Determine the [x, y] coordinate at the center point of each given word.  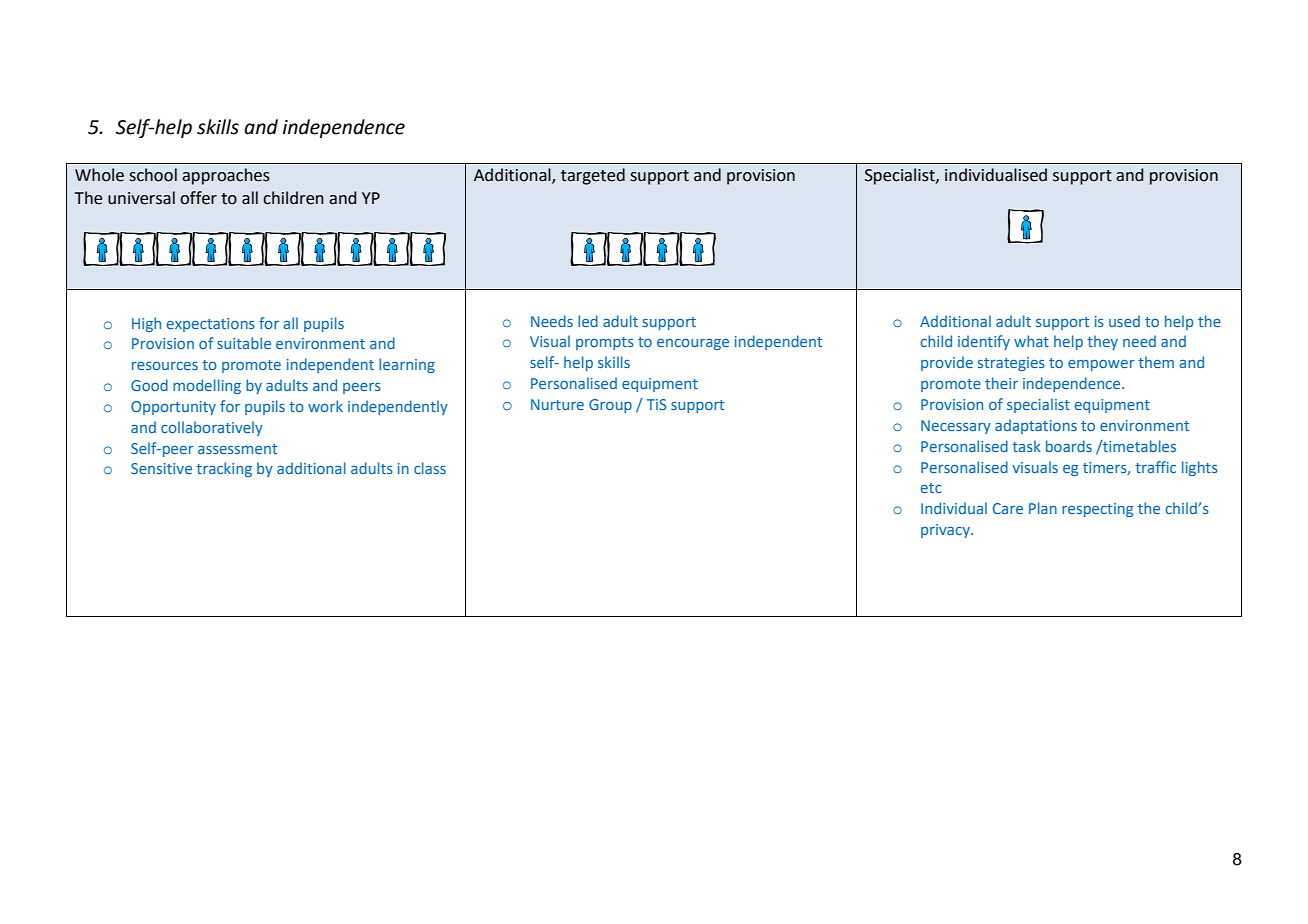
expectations [211, 325]
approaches [226, 176]
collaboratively [212, 428]
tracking [224, 469]
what [1031, 341]
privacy [946, 531]
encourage [693, 344]
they [1102, 342]
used [1124, 321]
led [588, 321]
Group [610, 406]
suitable [244, 343]
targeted [593, 176]
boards [1069, 446]
